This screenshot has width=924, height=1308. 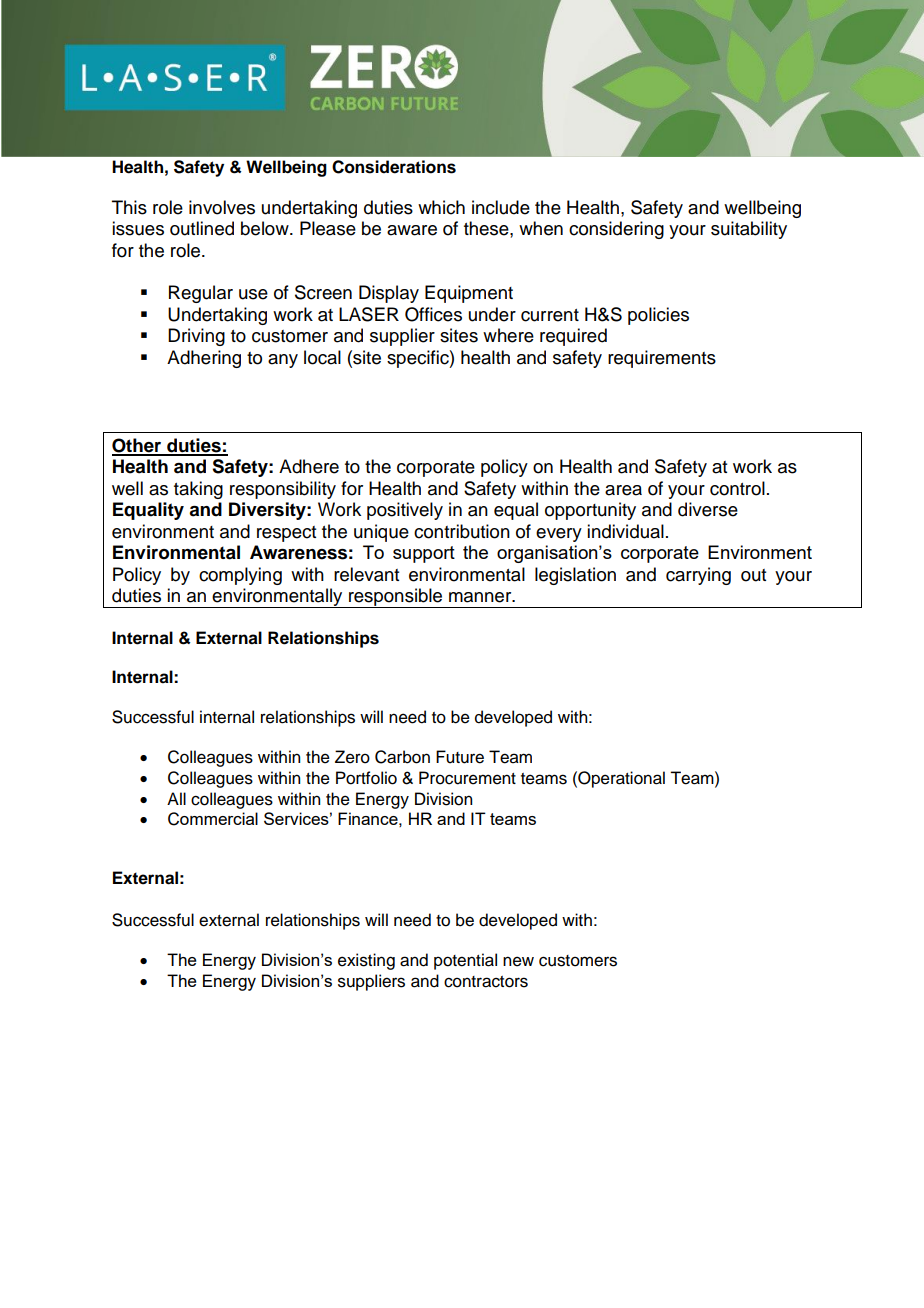 What do you see at coordinates (405, 511) in the screenshot?
I see `positively` at bounding box center [405, 511].
